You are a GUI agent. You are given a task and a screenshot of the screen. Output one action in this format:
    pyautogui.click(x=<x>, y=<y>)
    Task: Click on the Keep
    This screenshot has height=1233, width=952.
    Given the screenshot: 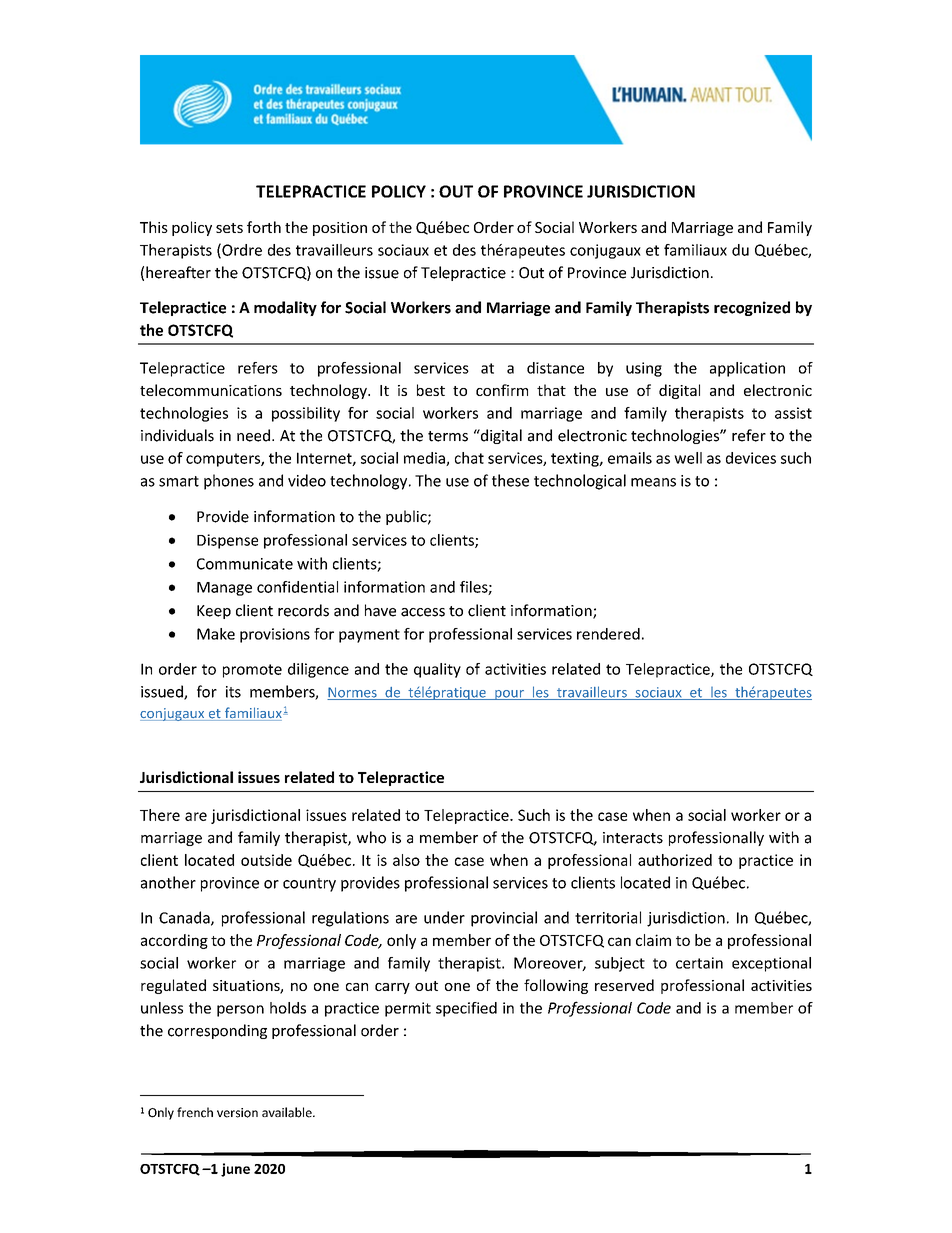 What is the action you would take?
    pyautogui.click(x=214, y=612)
